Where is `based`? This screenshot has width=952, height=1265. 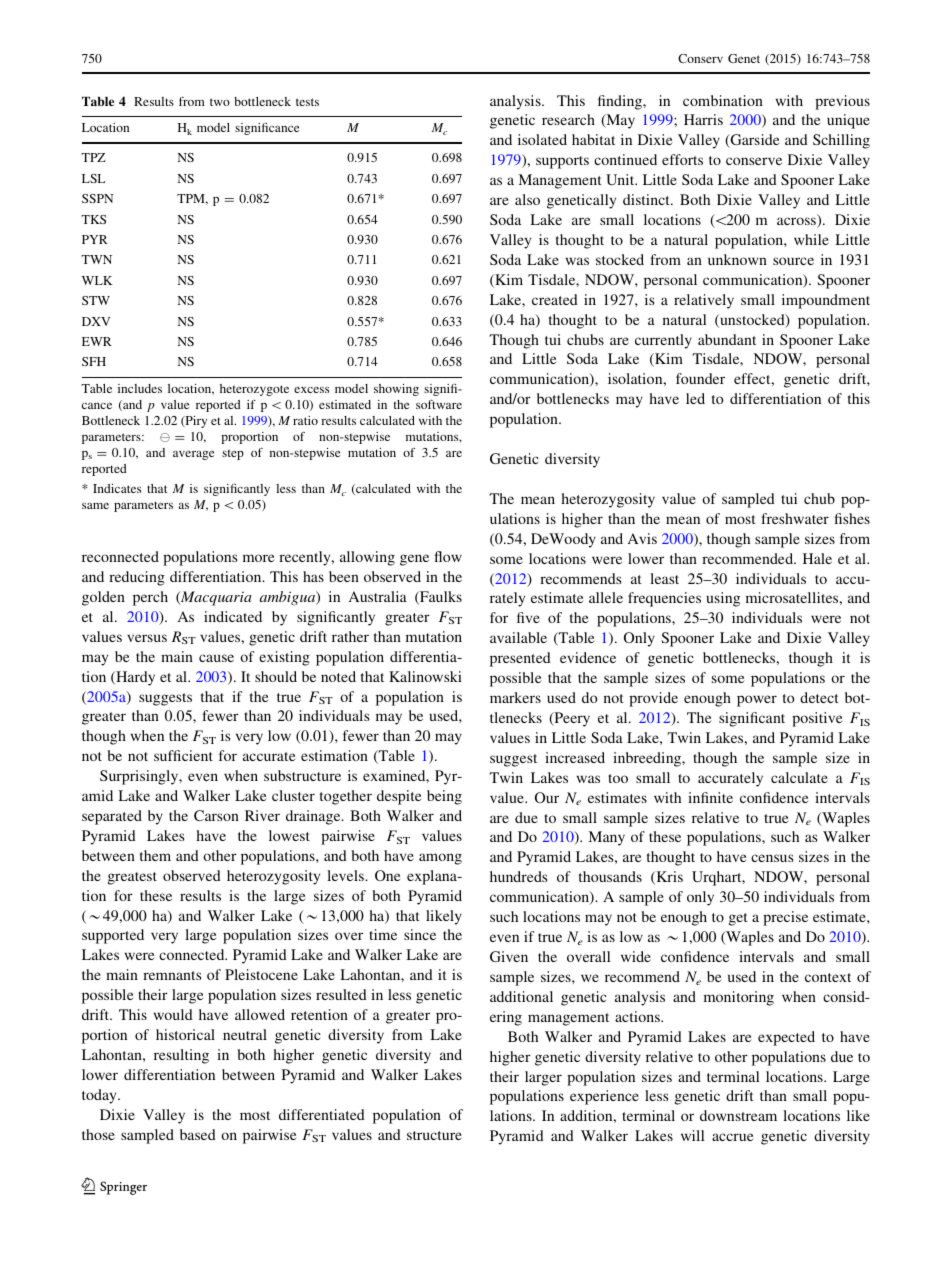
based is located at coordinates (198, 1134).
